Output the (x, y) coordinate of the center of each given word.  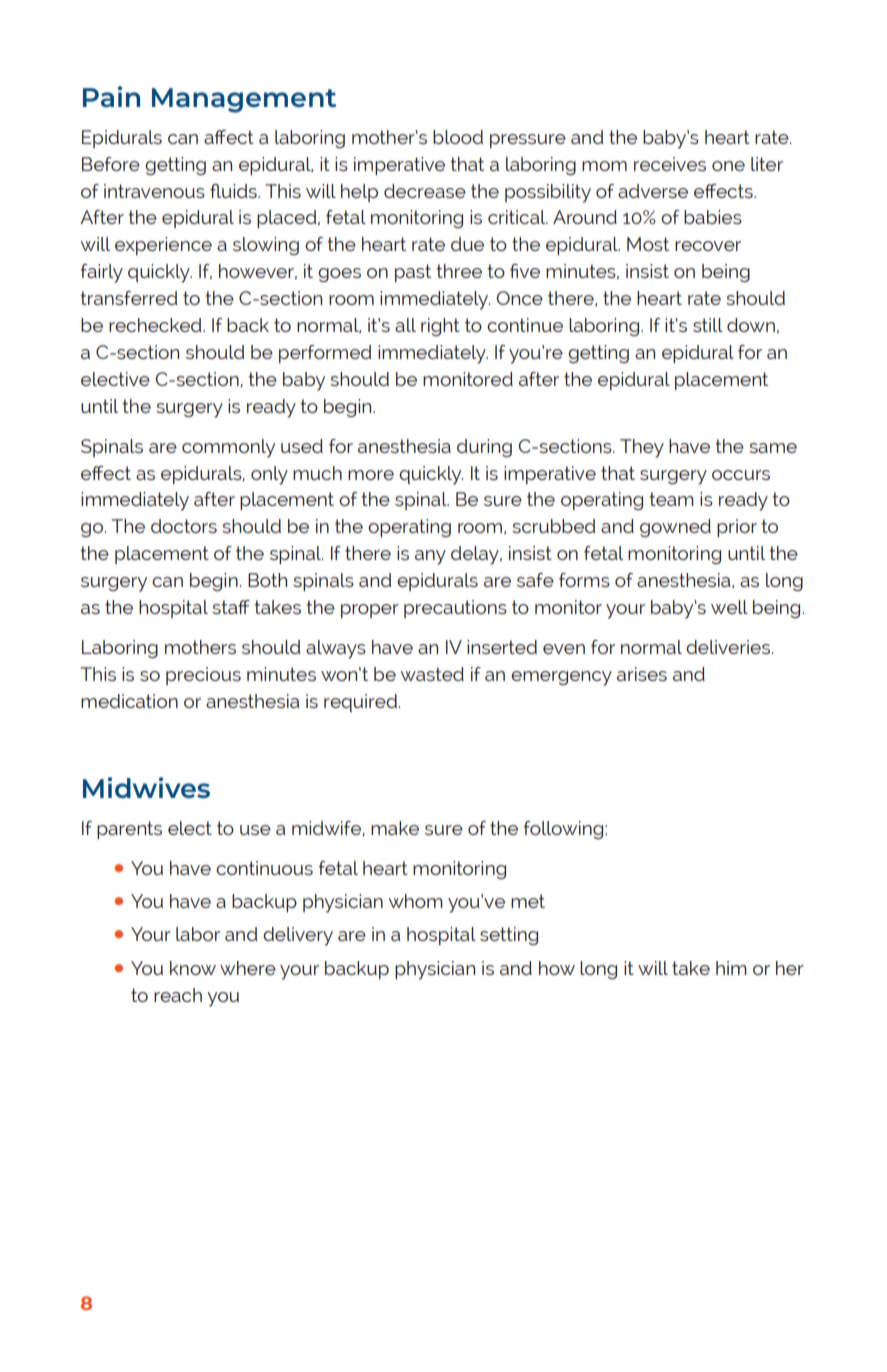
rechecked (156, 325)
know (193, 968)
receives (670, 164)
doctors (184, 526)
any (430, 557)
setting (509, 936)
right (440, 327)
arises (642, 674)
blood (458, 137)
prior (737, 528)
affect (229, 137)
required (360, 703)
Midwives (146, 787)
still (708, 325)
